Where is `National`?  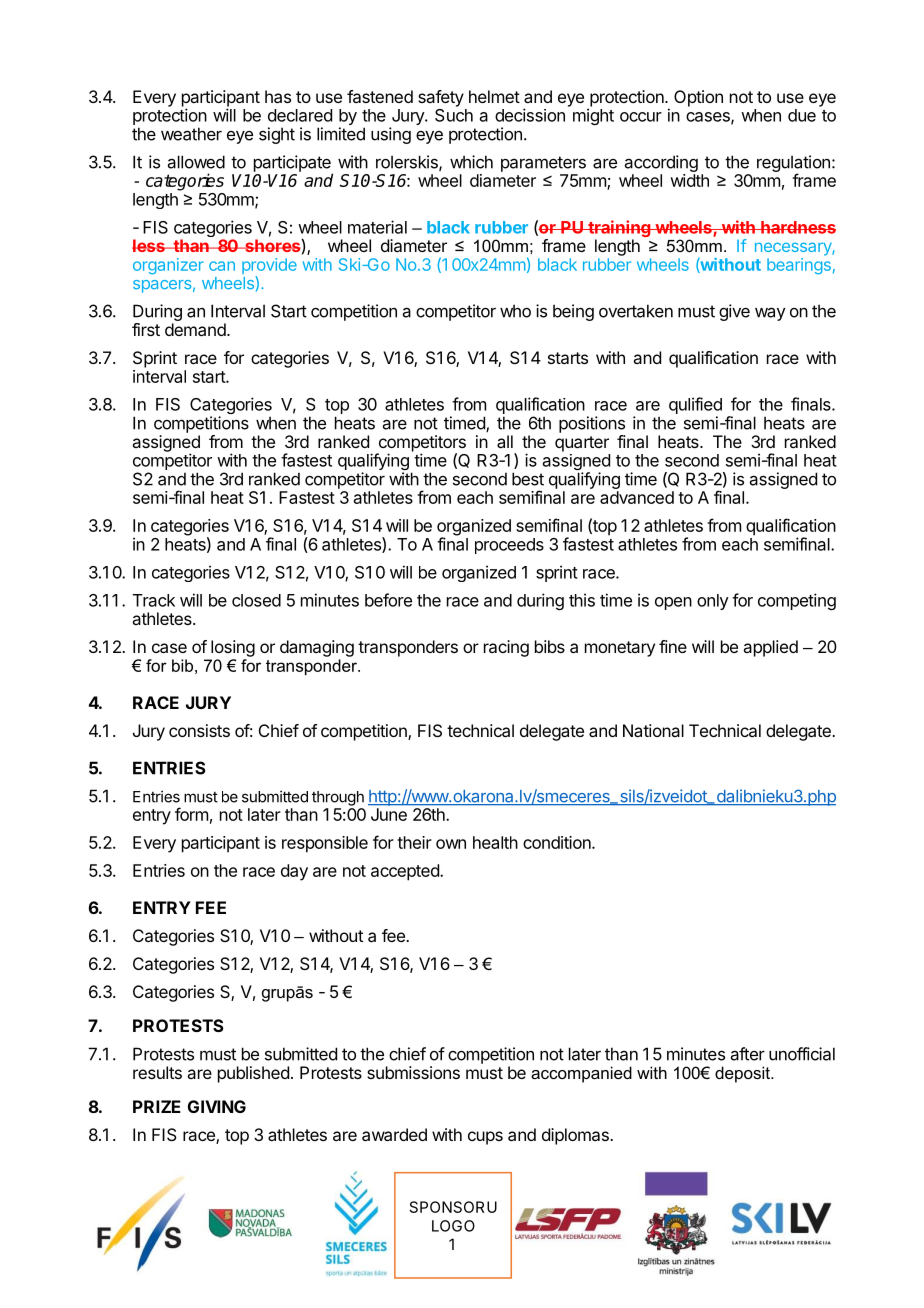
National is located at coordinates (653, 730).
